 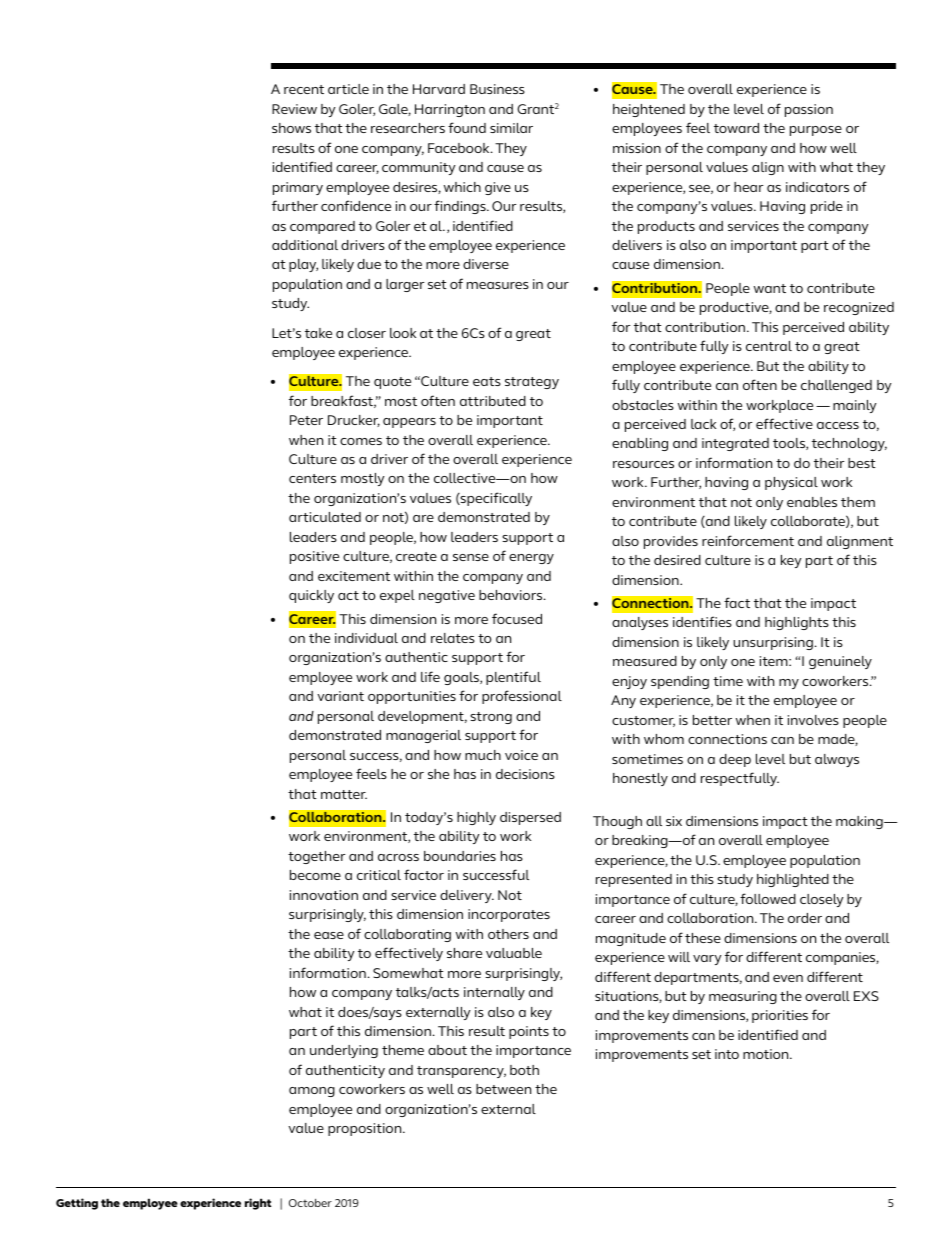 What do you see at coordinates (306, 420) in the screenshot?
I see `Peter` at bounding box center [306, 420].
